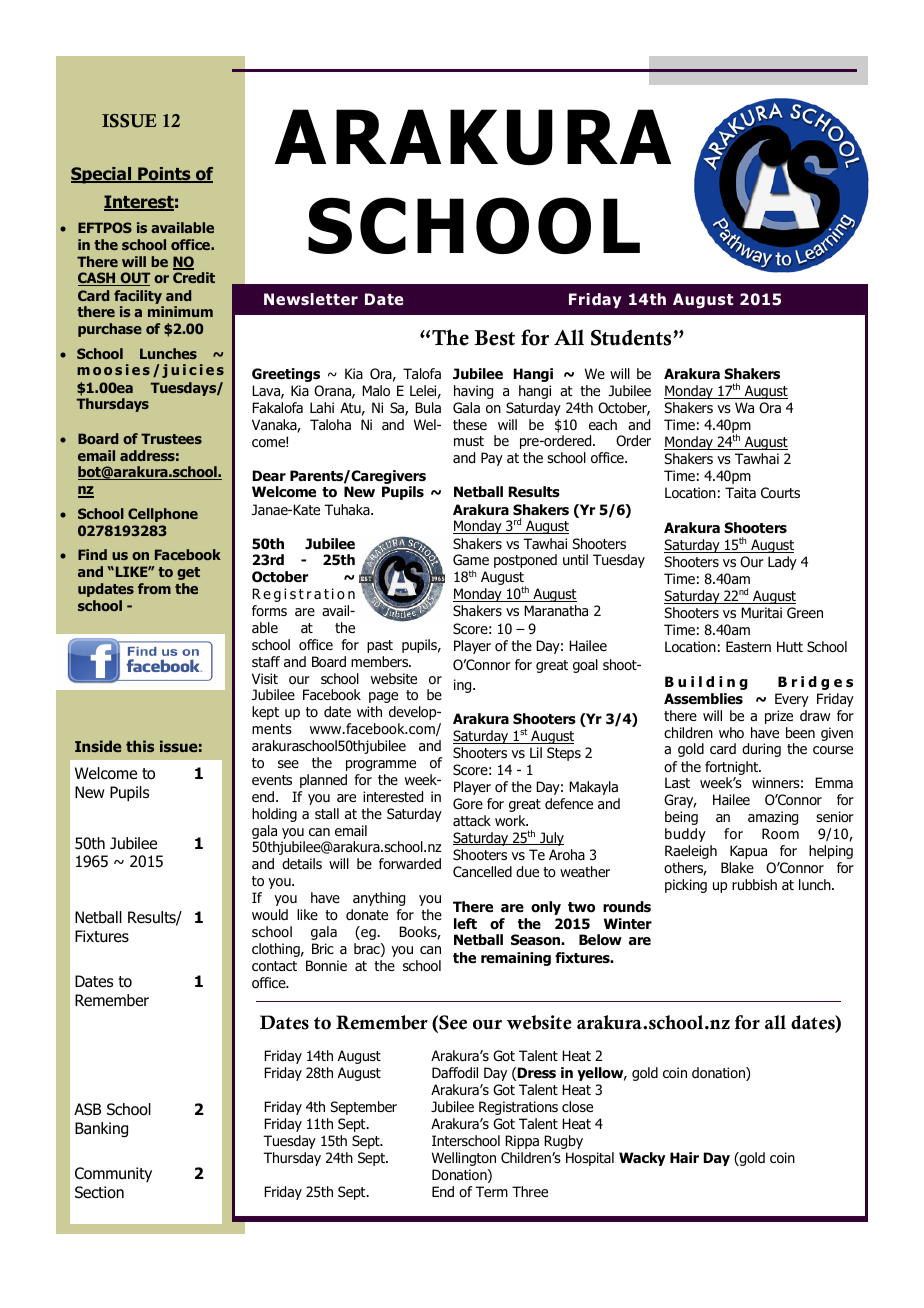 The image size is (924, 1308). I want to click on Cellphone, so click(163, 515).
